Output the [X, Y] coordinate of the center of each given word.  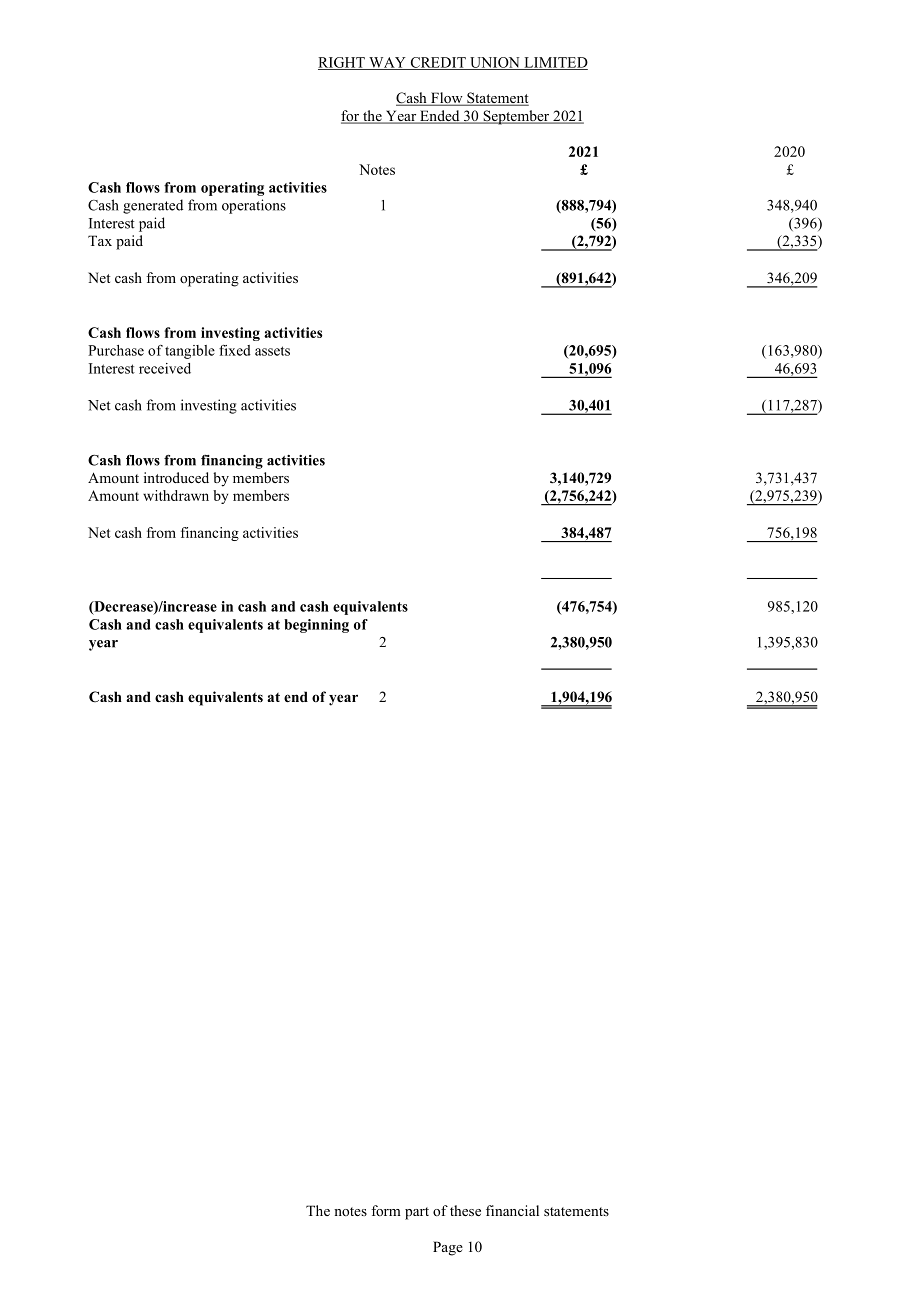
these [465, 1210]
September [516, 117]
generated [153, 206]
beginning [316, 626]
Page [448, 1248]
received [165, 368]
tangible [190, 352]
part [417, 1213]
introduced [176, 477]
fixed [235, 350]
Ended [440, 117]
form [386, 1210]
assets [272, 351]
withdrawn [176, 495]
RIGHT [342, 63]
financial [512, 1210]
